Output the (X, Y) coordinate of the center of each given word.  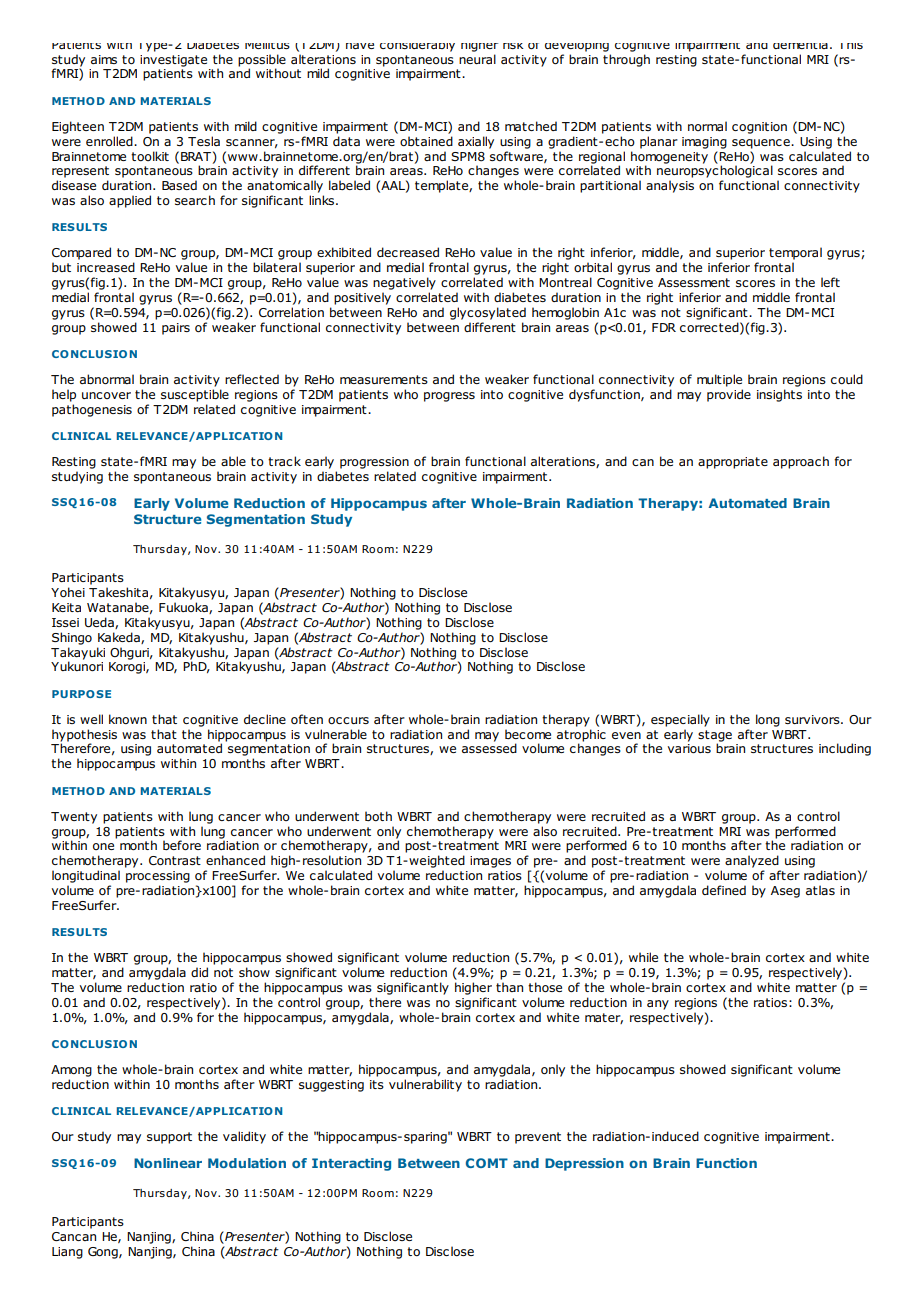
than (509, 987)
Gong (104, 1253)
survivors (813, 719)
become (528, 734)
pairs (176, 329)
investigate (173, 61)
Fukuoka (184, 608)
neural (477, 59)
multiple (719, 380)
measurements (384, 379)
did (199, 972)
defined (724, 890)
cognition (759, 128)
